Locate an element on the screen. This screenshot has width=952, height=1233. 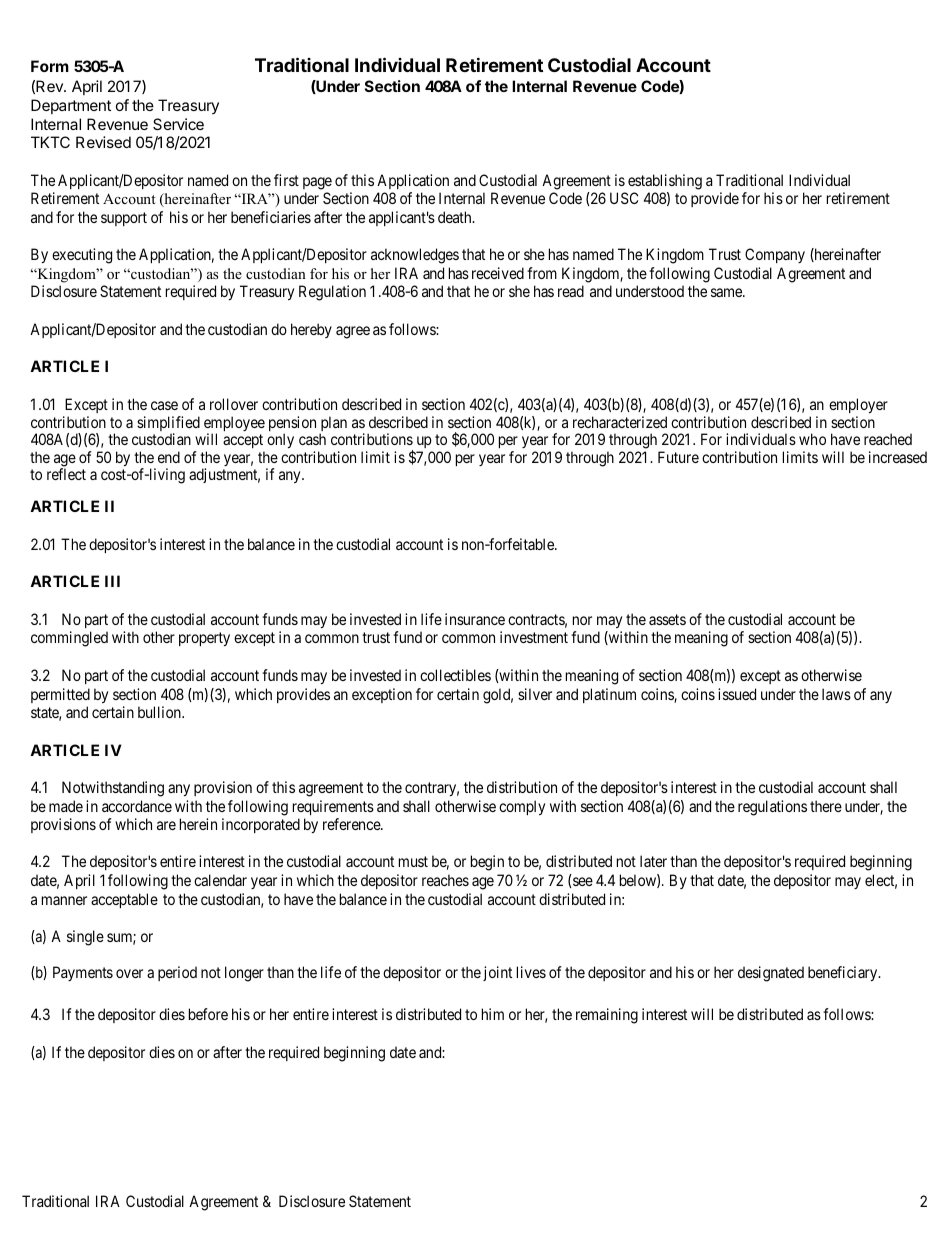
Company is located at coordinates (775, 255).
